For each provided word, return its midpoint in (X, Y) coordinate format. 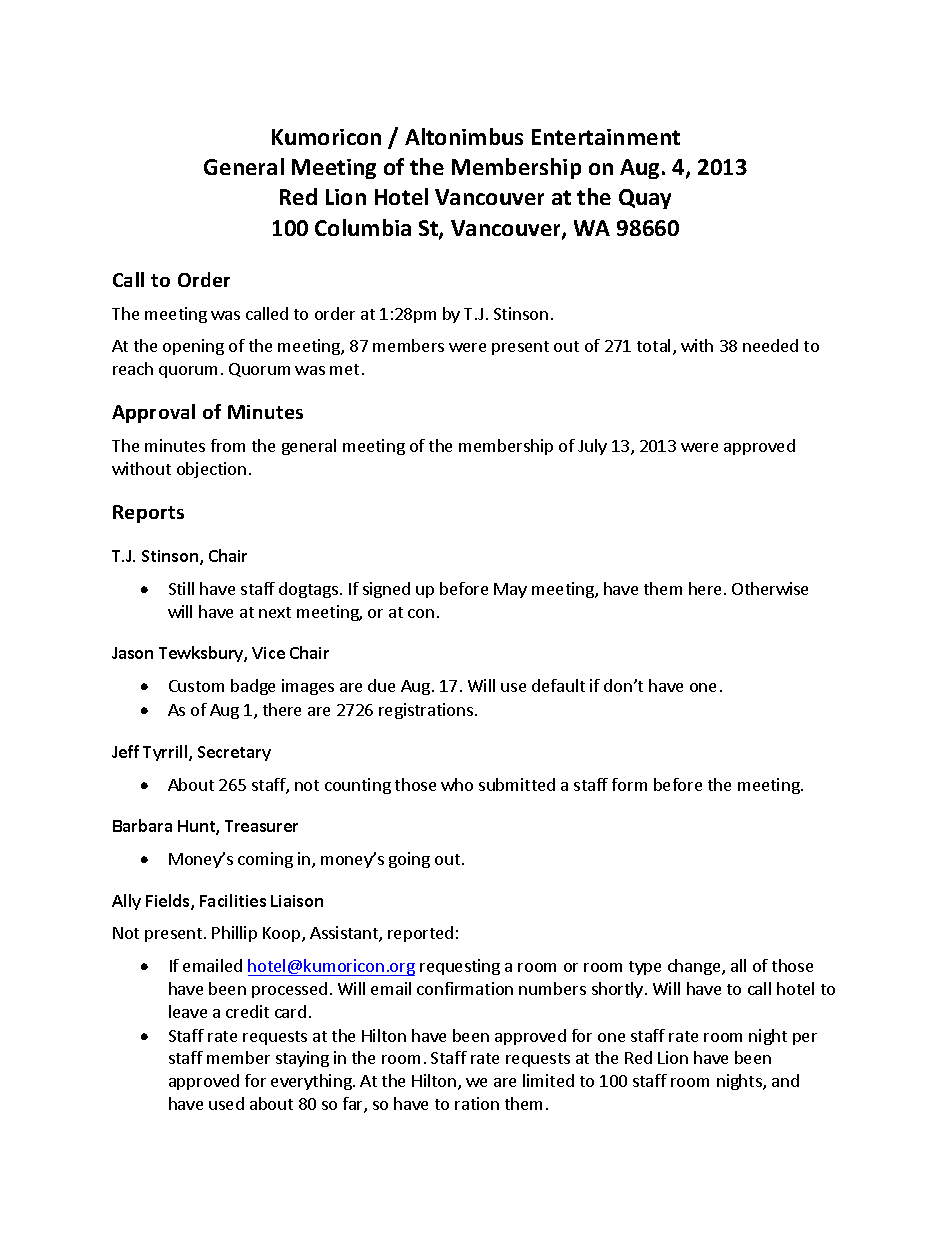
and (785, 1080)
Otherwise (770, 588)
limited (548, 1080)
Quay (645, 199)
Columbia (363, 227)
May (510, 590)
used (226, 1103)
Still (181, 588)
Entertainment (606, 137)
